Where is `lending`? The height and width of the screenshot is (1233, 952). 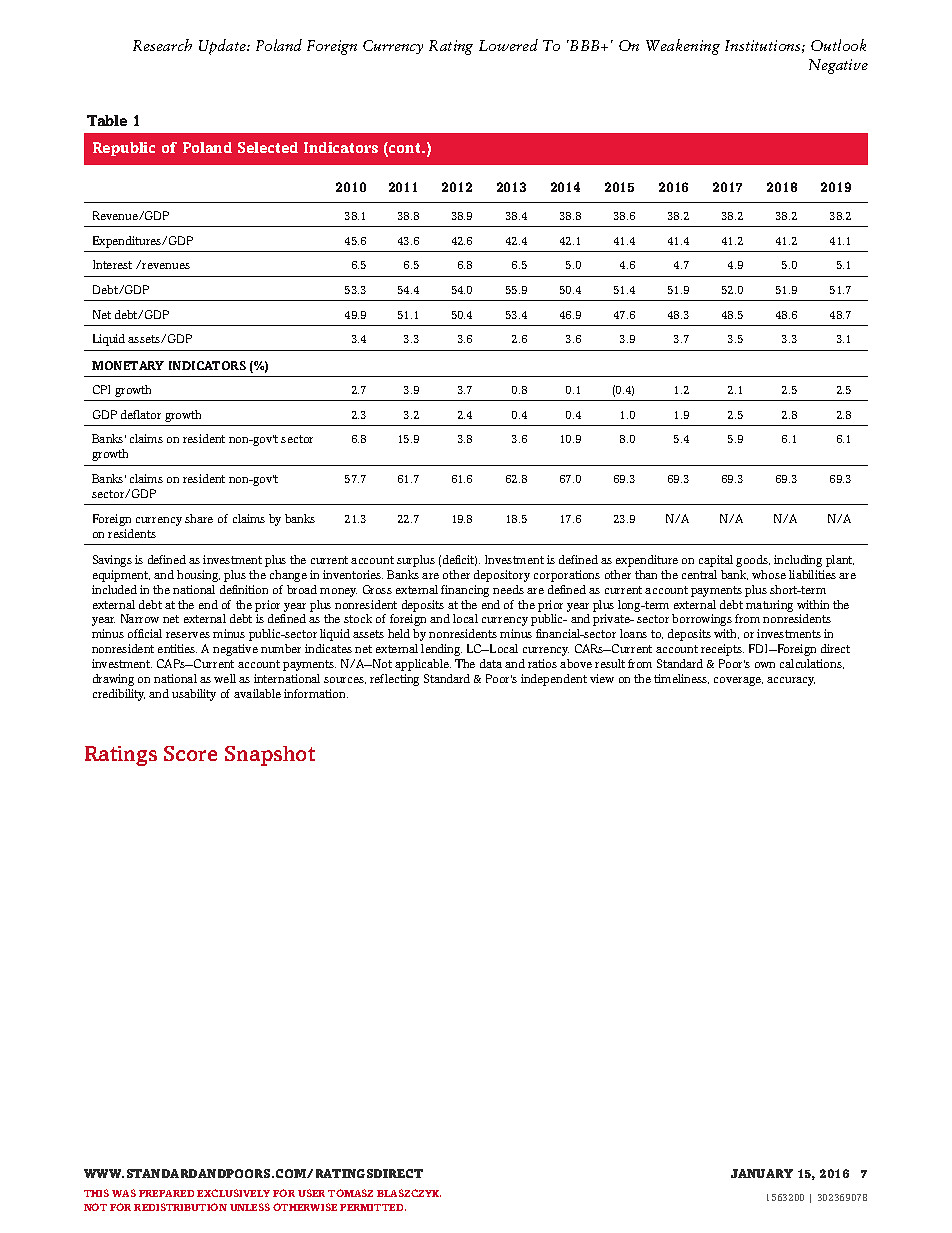 lending is located at coordinates (441, 650).
